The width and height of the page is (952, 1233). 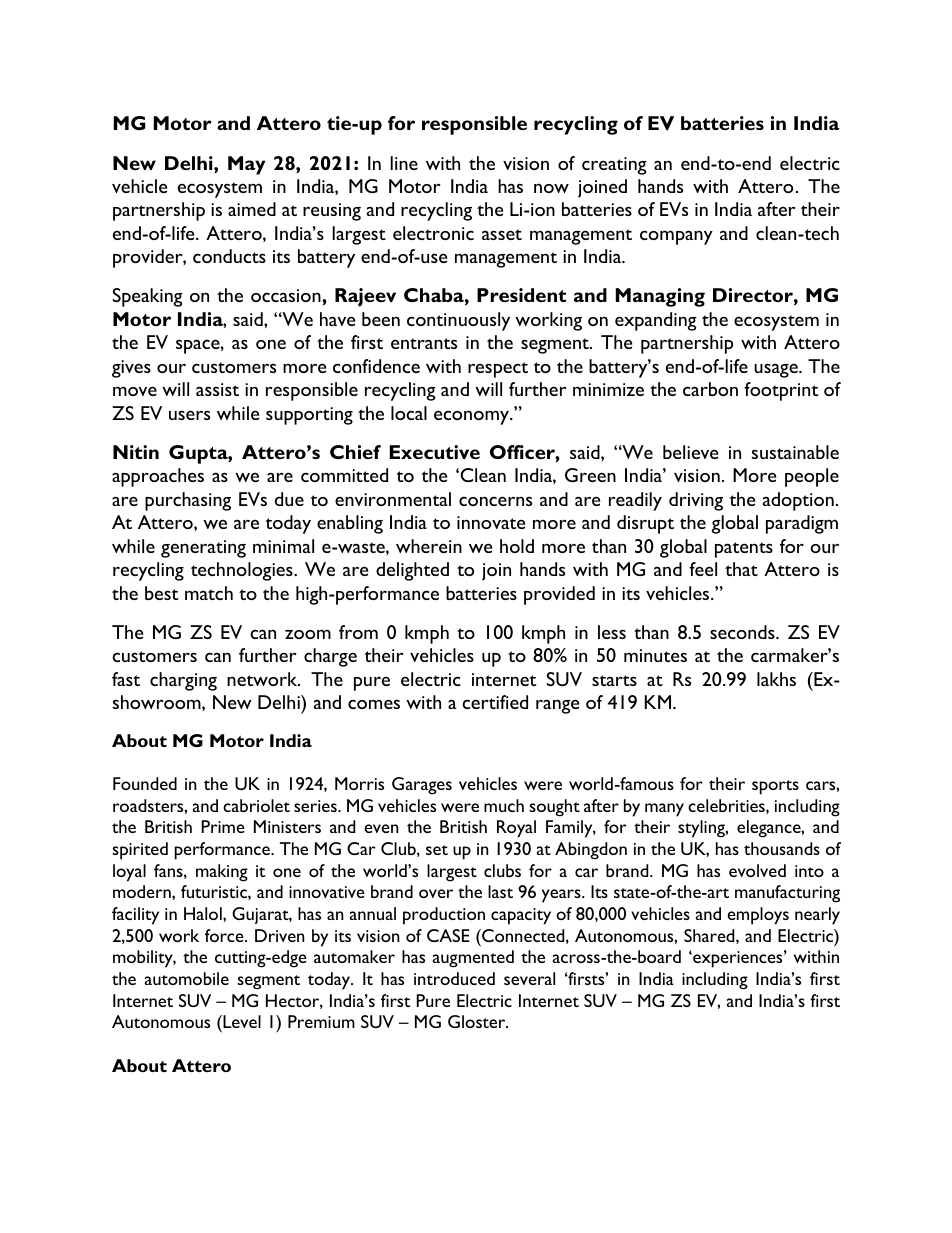 What do you see at coordinates (187, 978) in the page?
I see `automobile` at bounding box center [187, 978].
